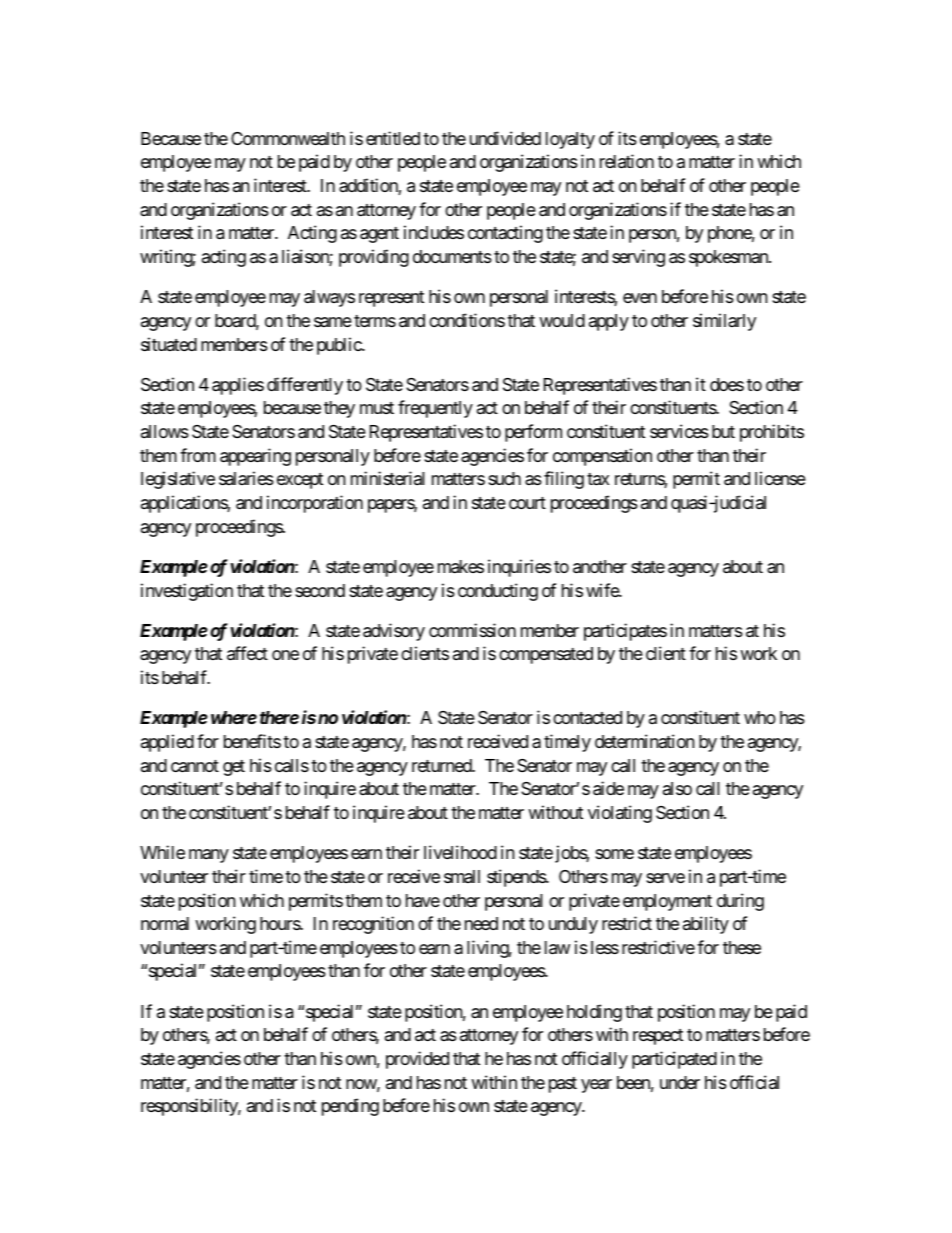 The image size is (952, 1233). I want to click on relation, so click(627, 161).
